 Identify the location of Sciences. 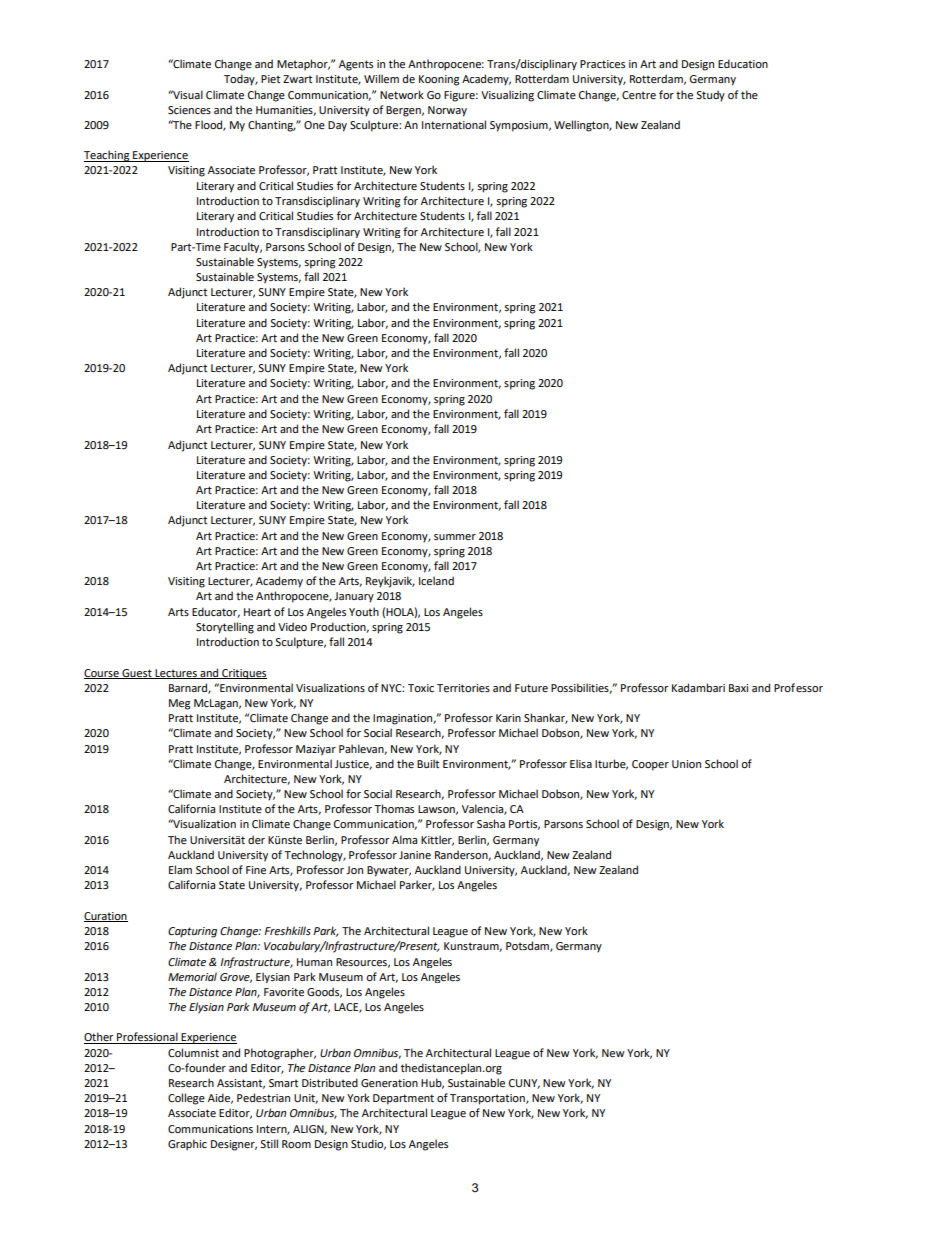
(189, 110).
